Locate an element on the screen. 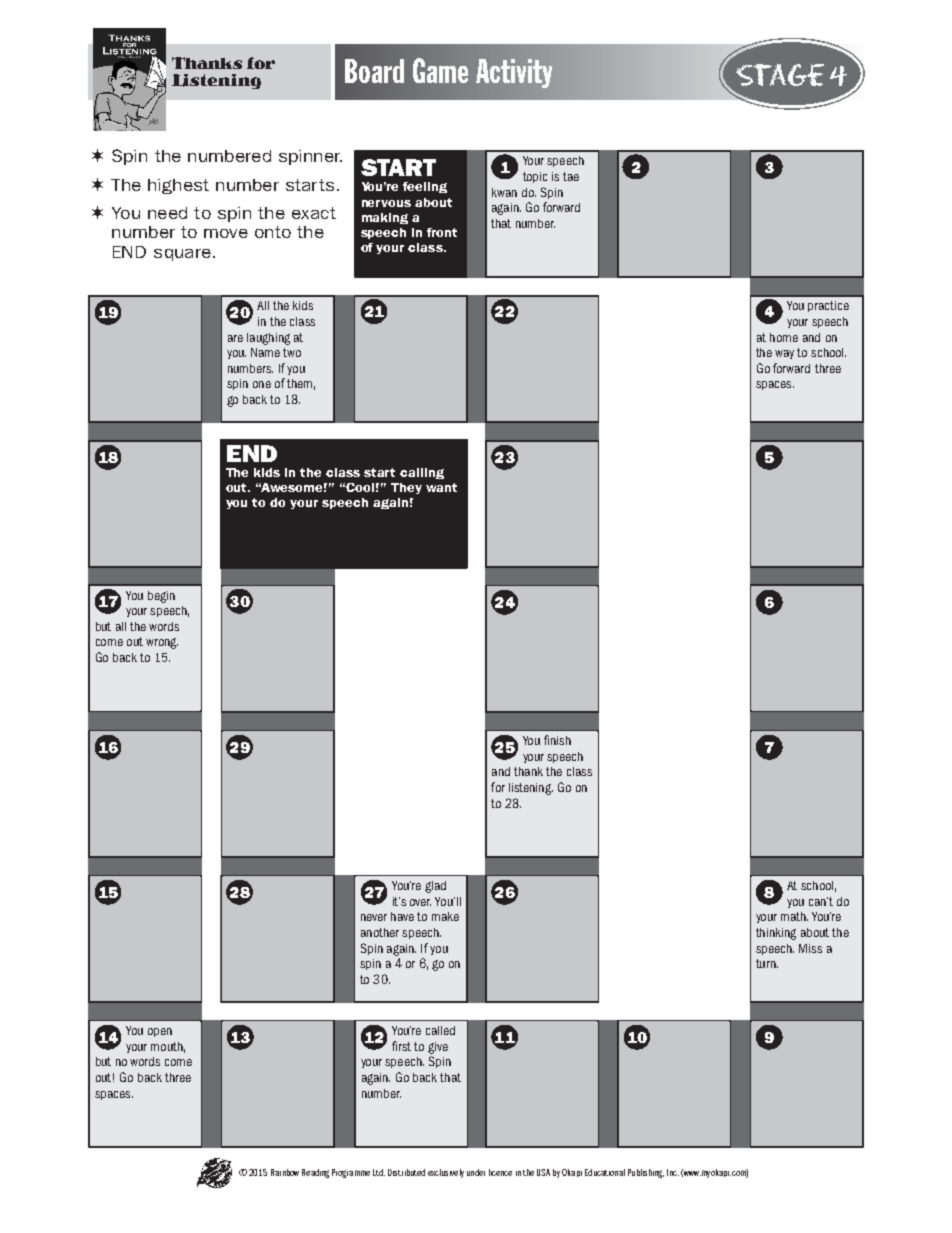 The height and width of the screenshot is (1233, 952). Inc is located at coordinates (673, 1172).
